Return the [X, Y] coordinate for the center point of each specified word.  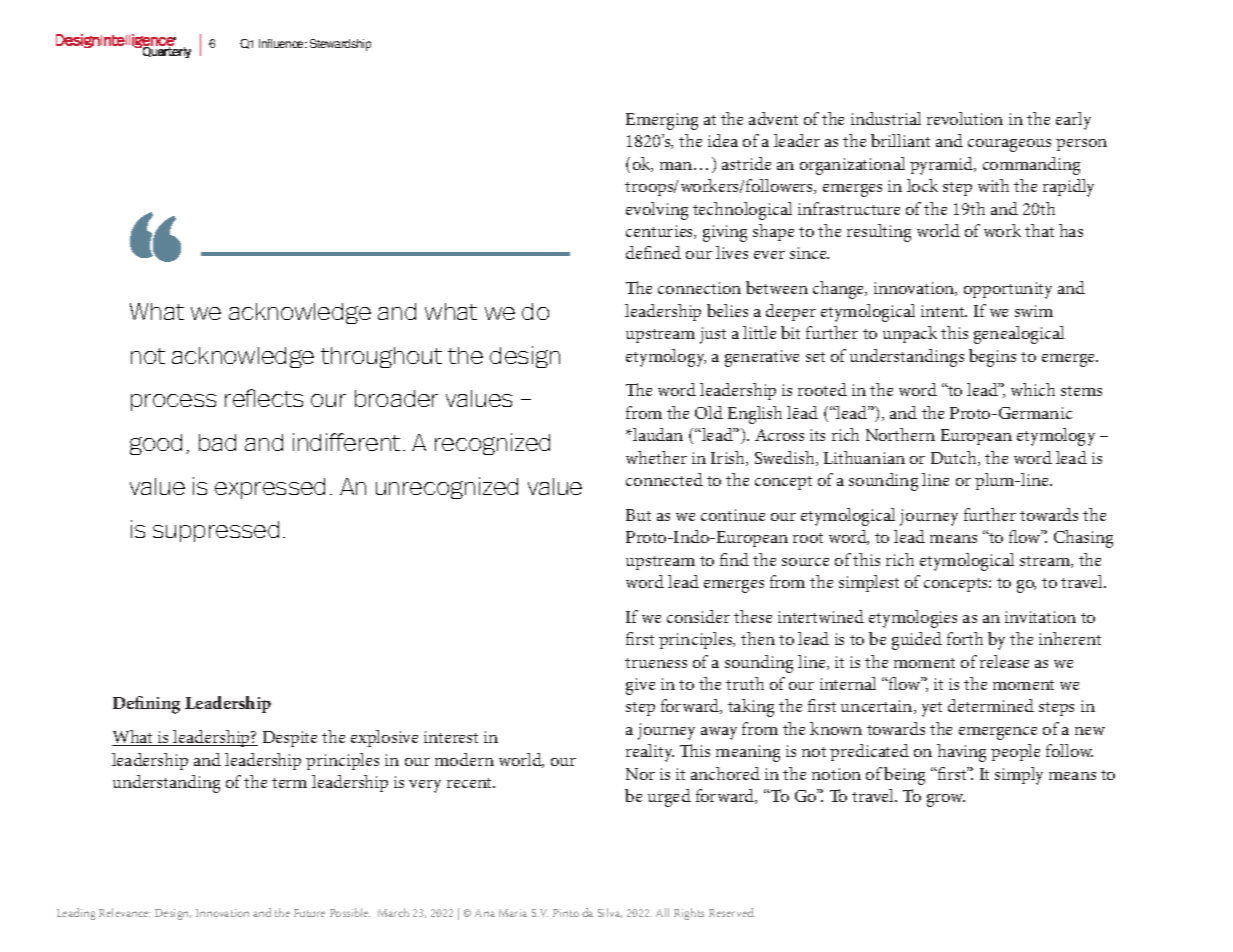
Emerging [662, 121]
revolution [965, 118]
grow [946, 800]
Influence [283, 43]
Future [309, 913]
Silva [610, 913]
